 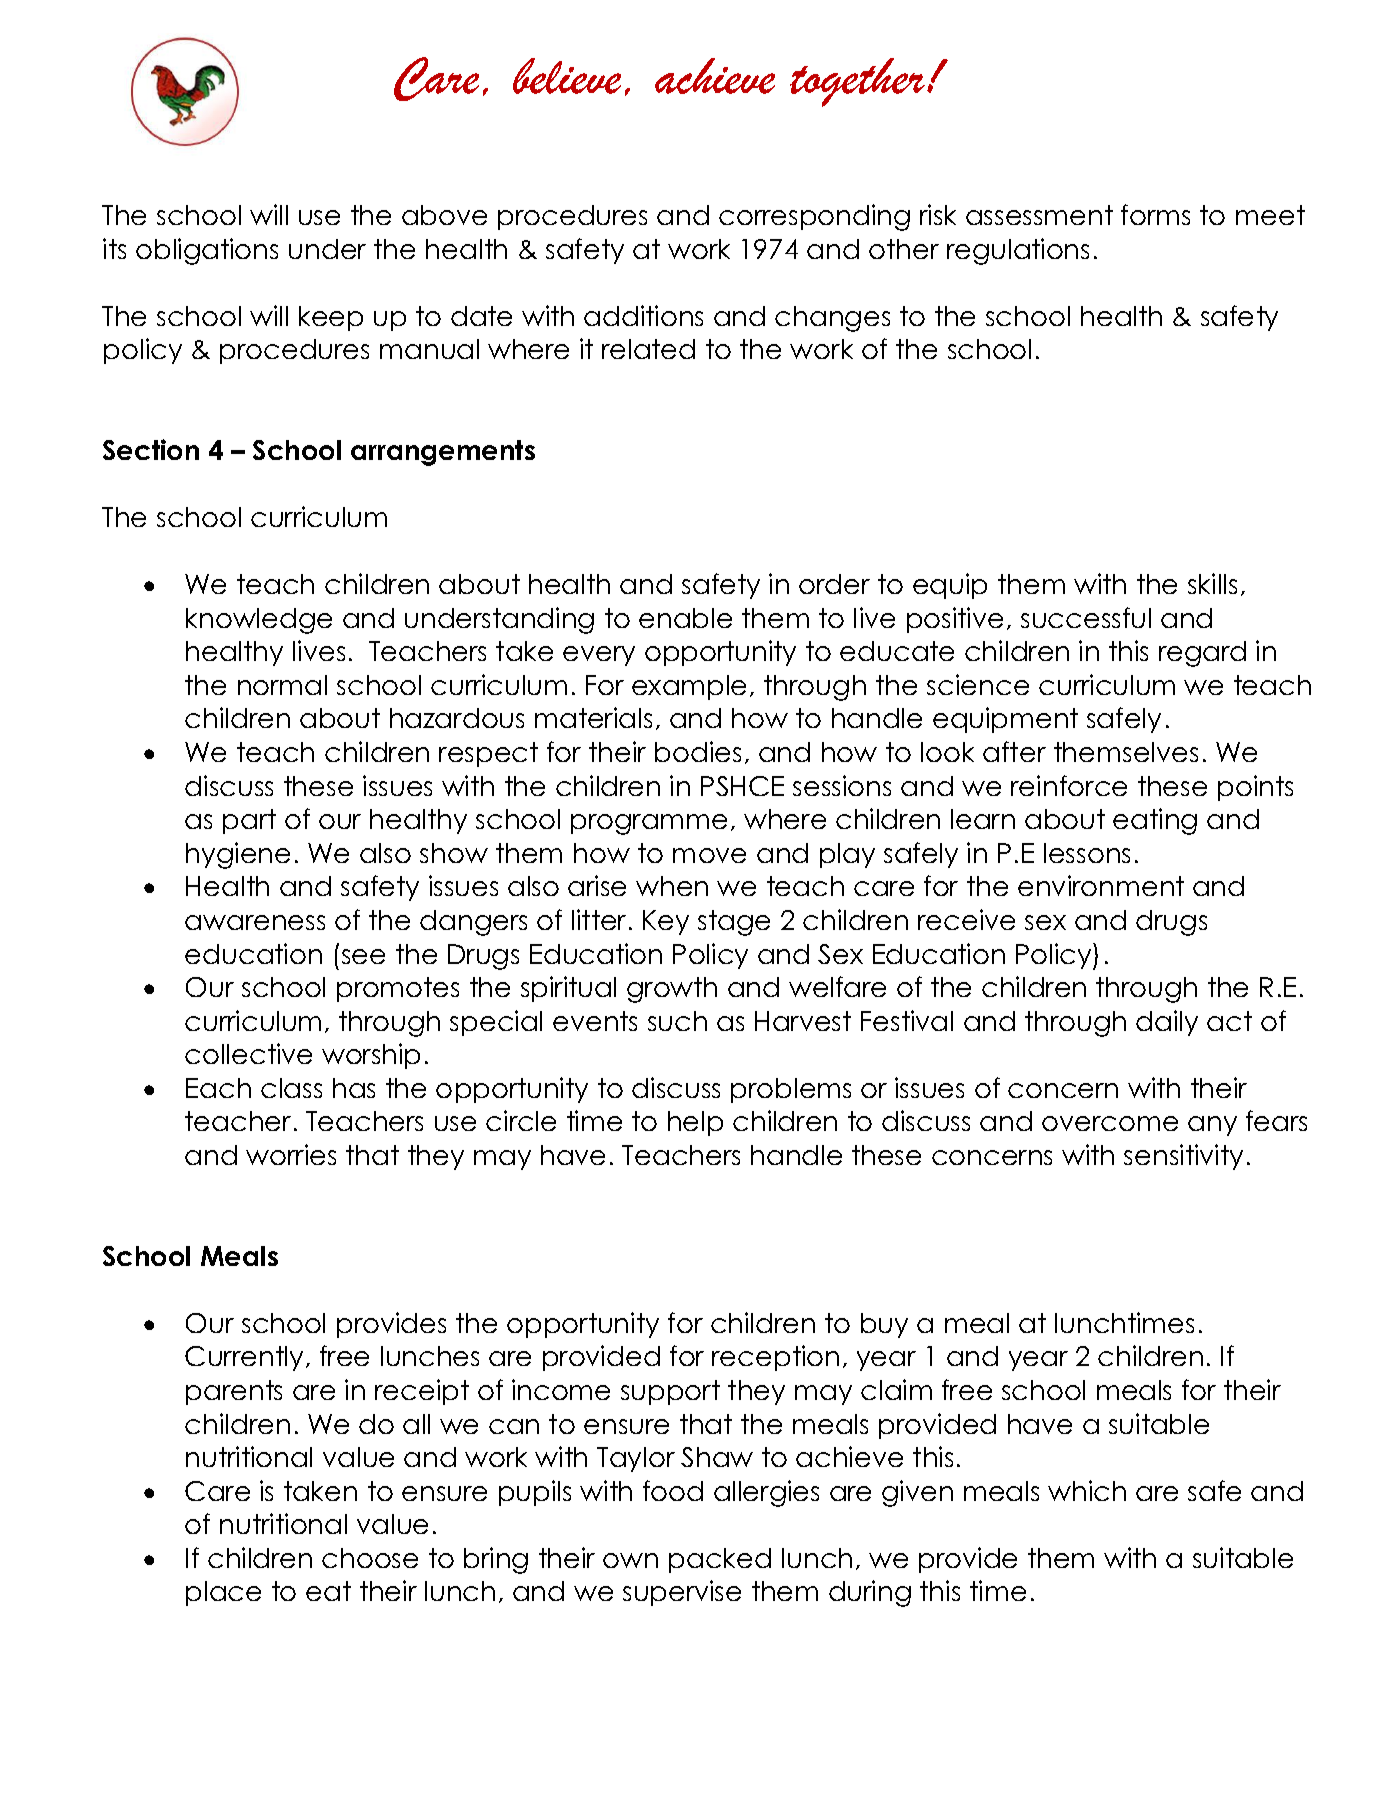 I want to click on sensitivity, so click(x=1183, y=1157).
